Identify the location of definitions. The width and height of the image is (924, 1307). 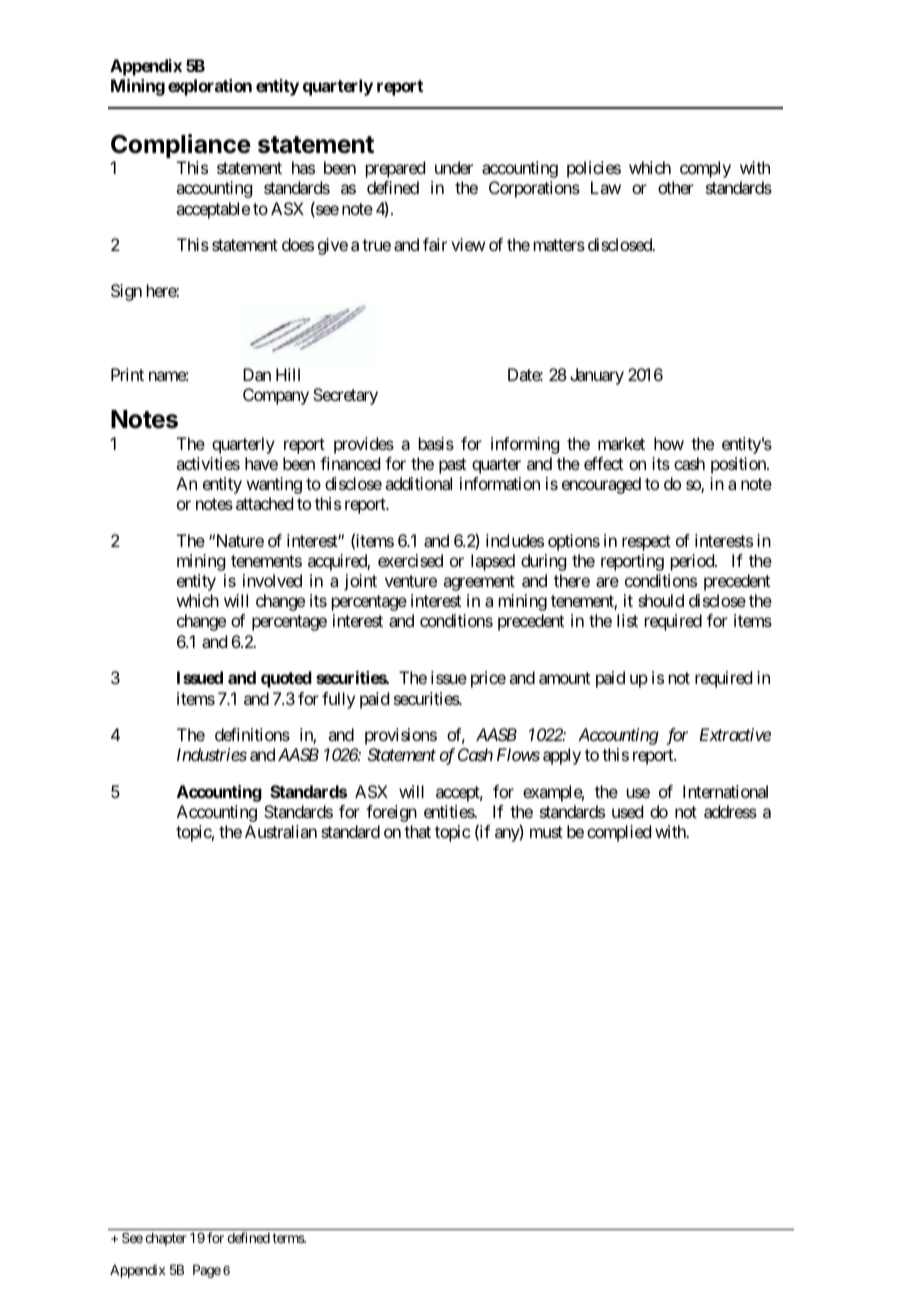
(252, 734).
